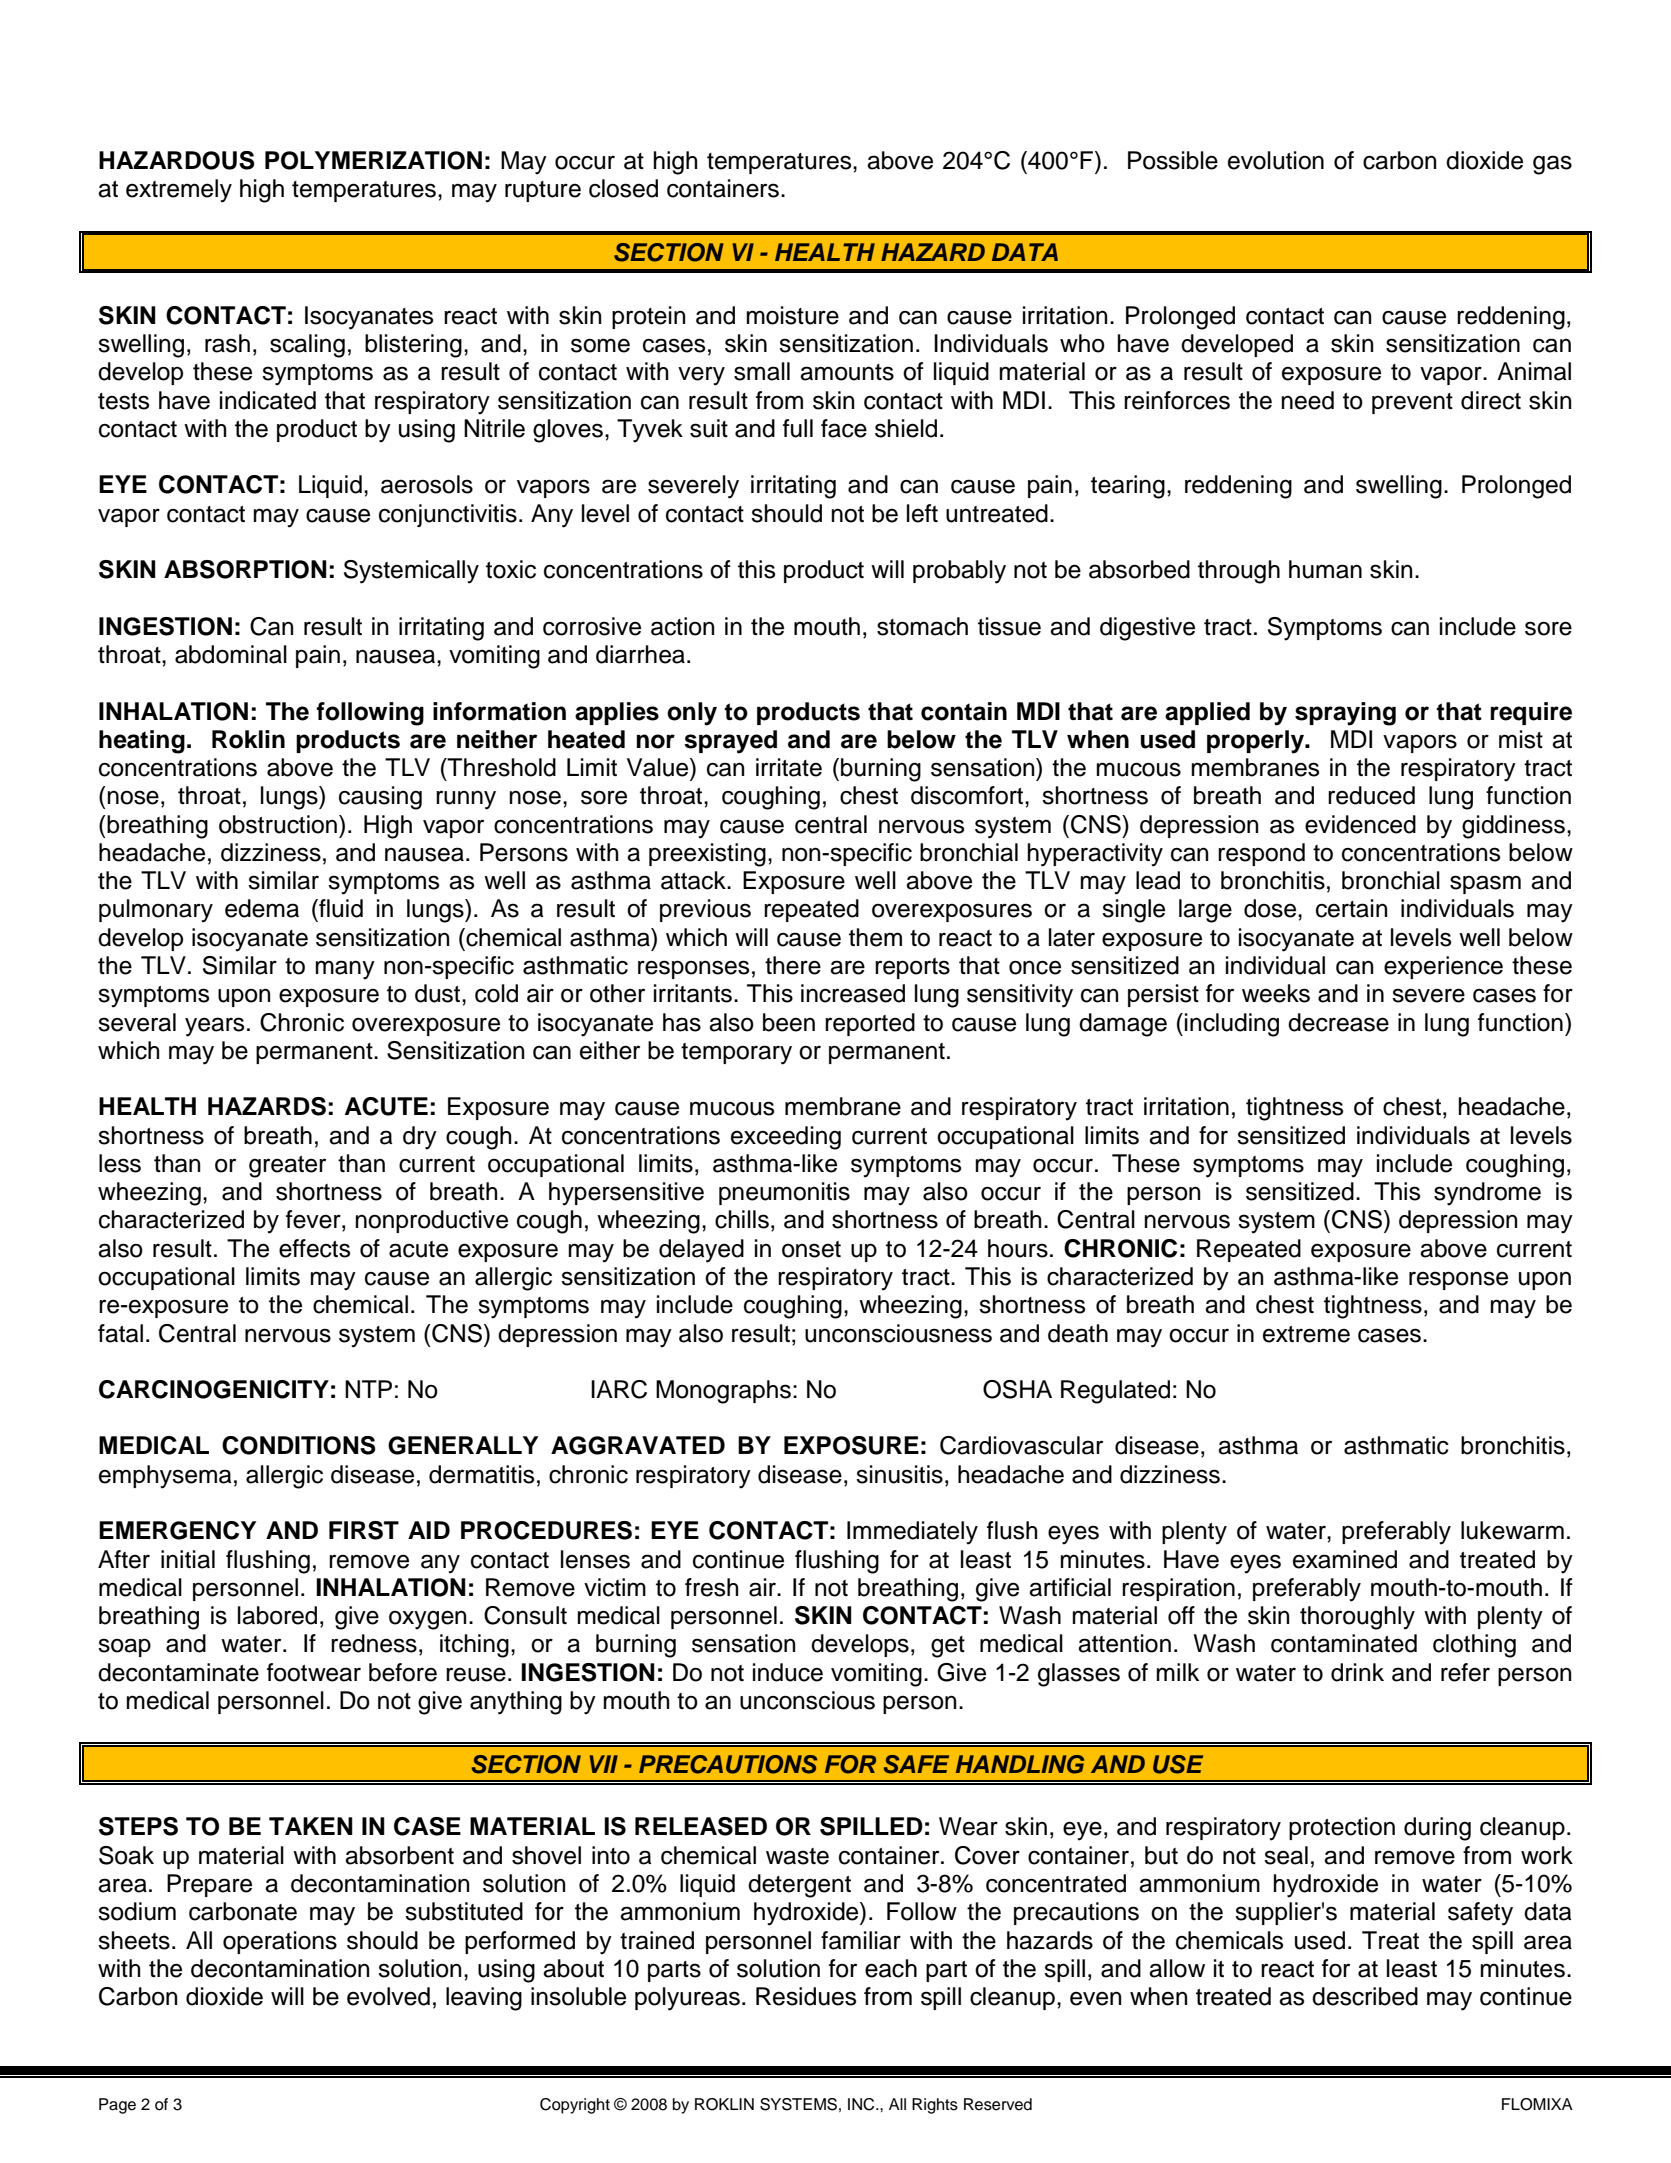 The width and height of the screenshot is (1671, 2163). What do you see at coordinates (792, 315) in the screenshot?
I see `moisture` at bounding box center [792, 315].
